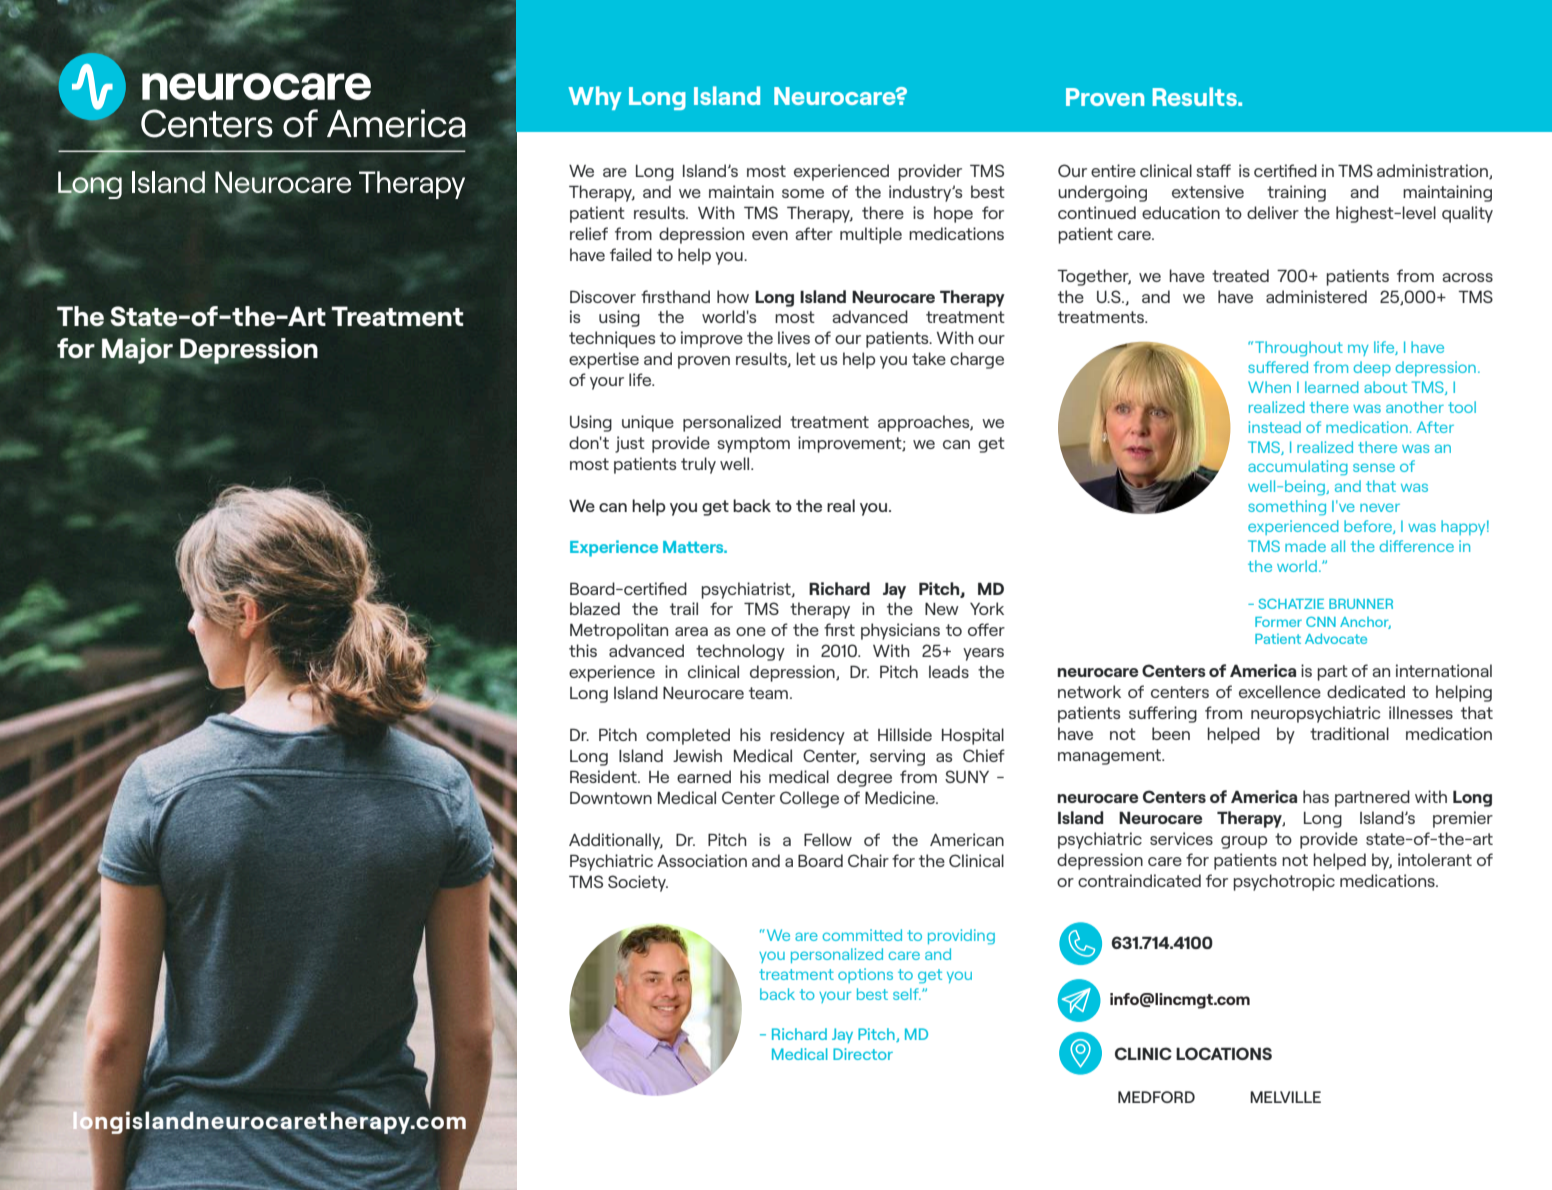 The width and height of the image is (1552, 1190). What do you see at coordinates (594, 98) in the image?
I see `Why` at bounding box center [594, 98].
